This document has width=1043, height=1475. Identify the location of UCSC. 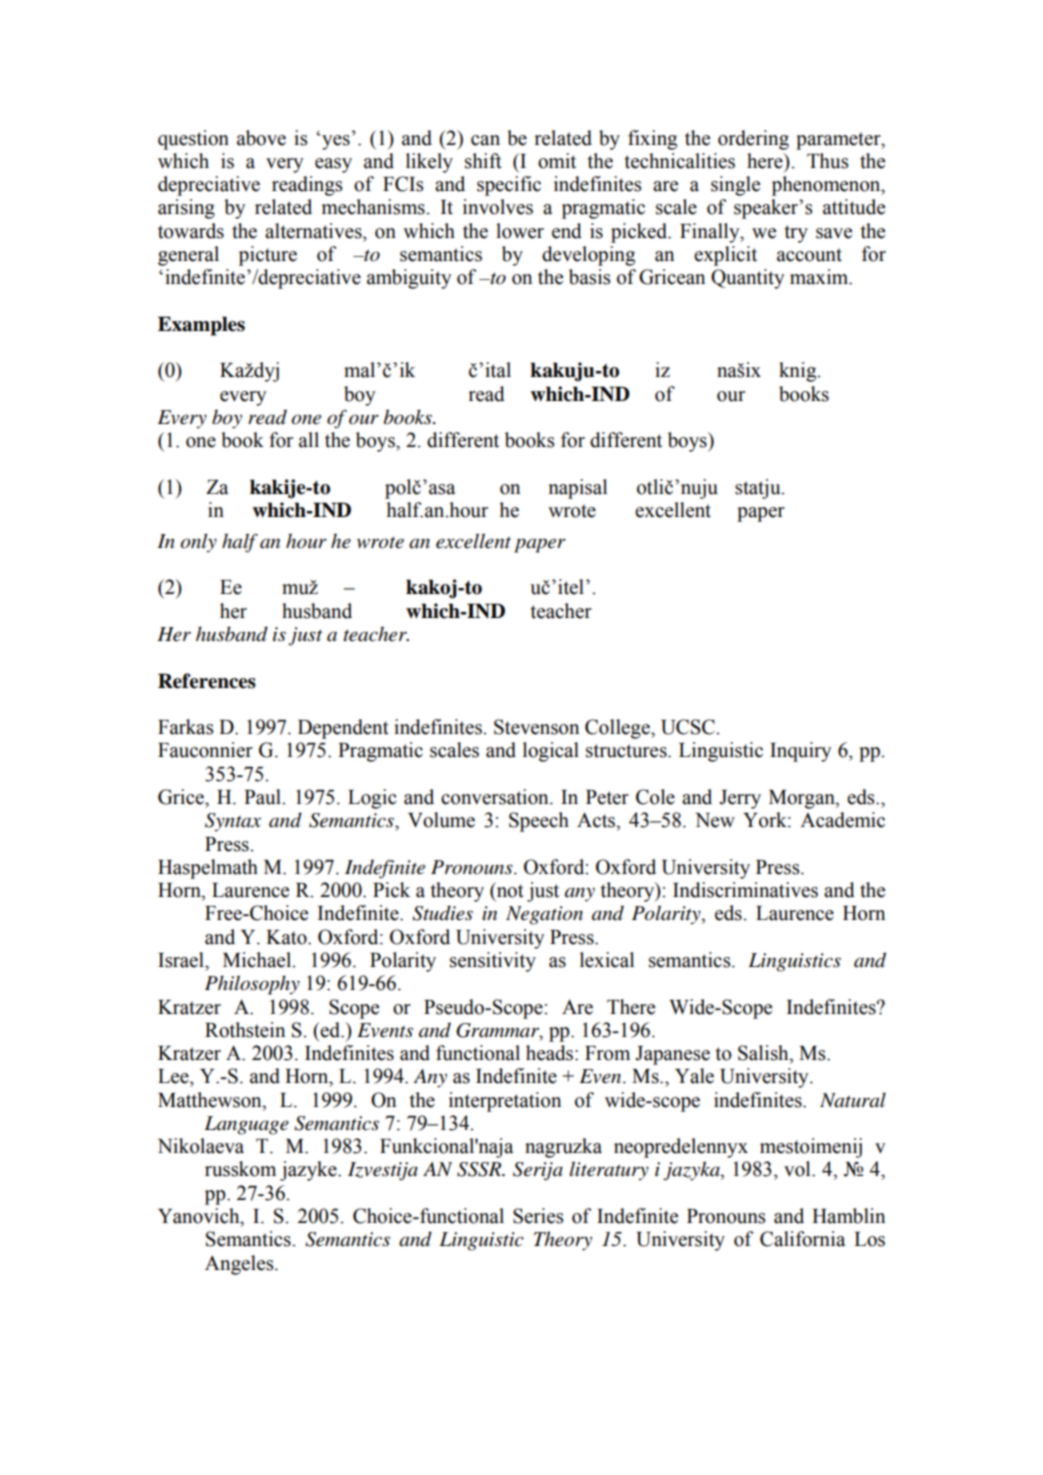
(689, 727).
